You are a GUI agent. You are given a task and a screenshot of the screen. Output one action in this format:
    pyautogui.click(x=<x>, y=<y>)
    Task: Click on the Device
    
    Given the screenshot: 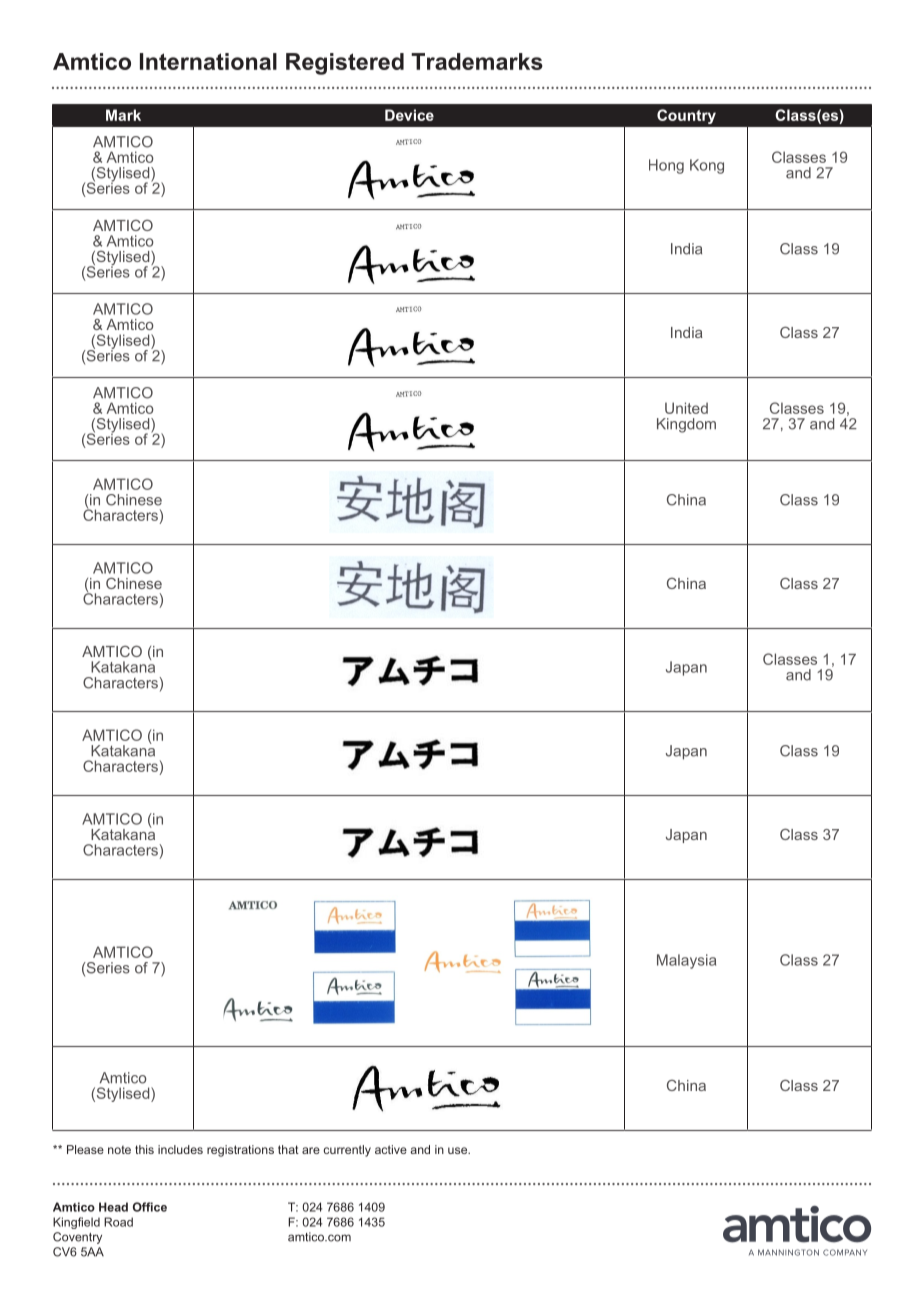 What is the action you would take?
    pyautogui.click(x=409, y=115)
